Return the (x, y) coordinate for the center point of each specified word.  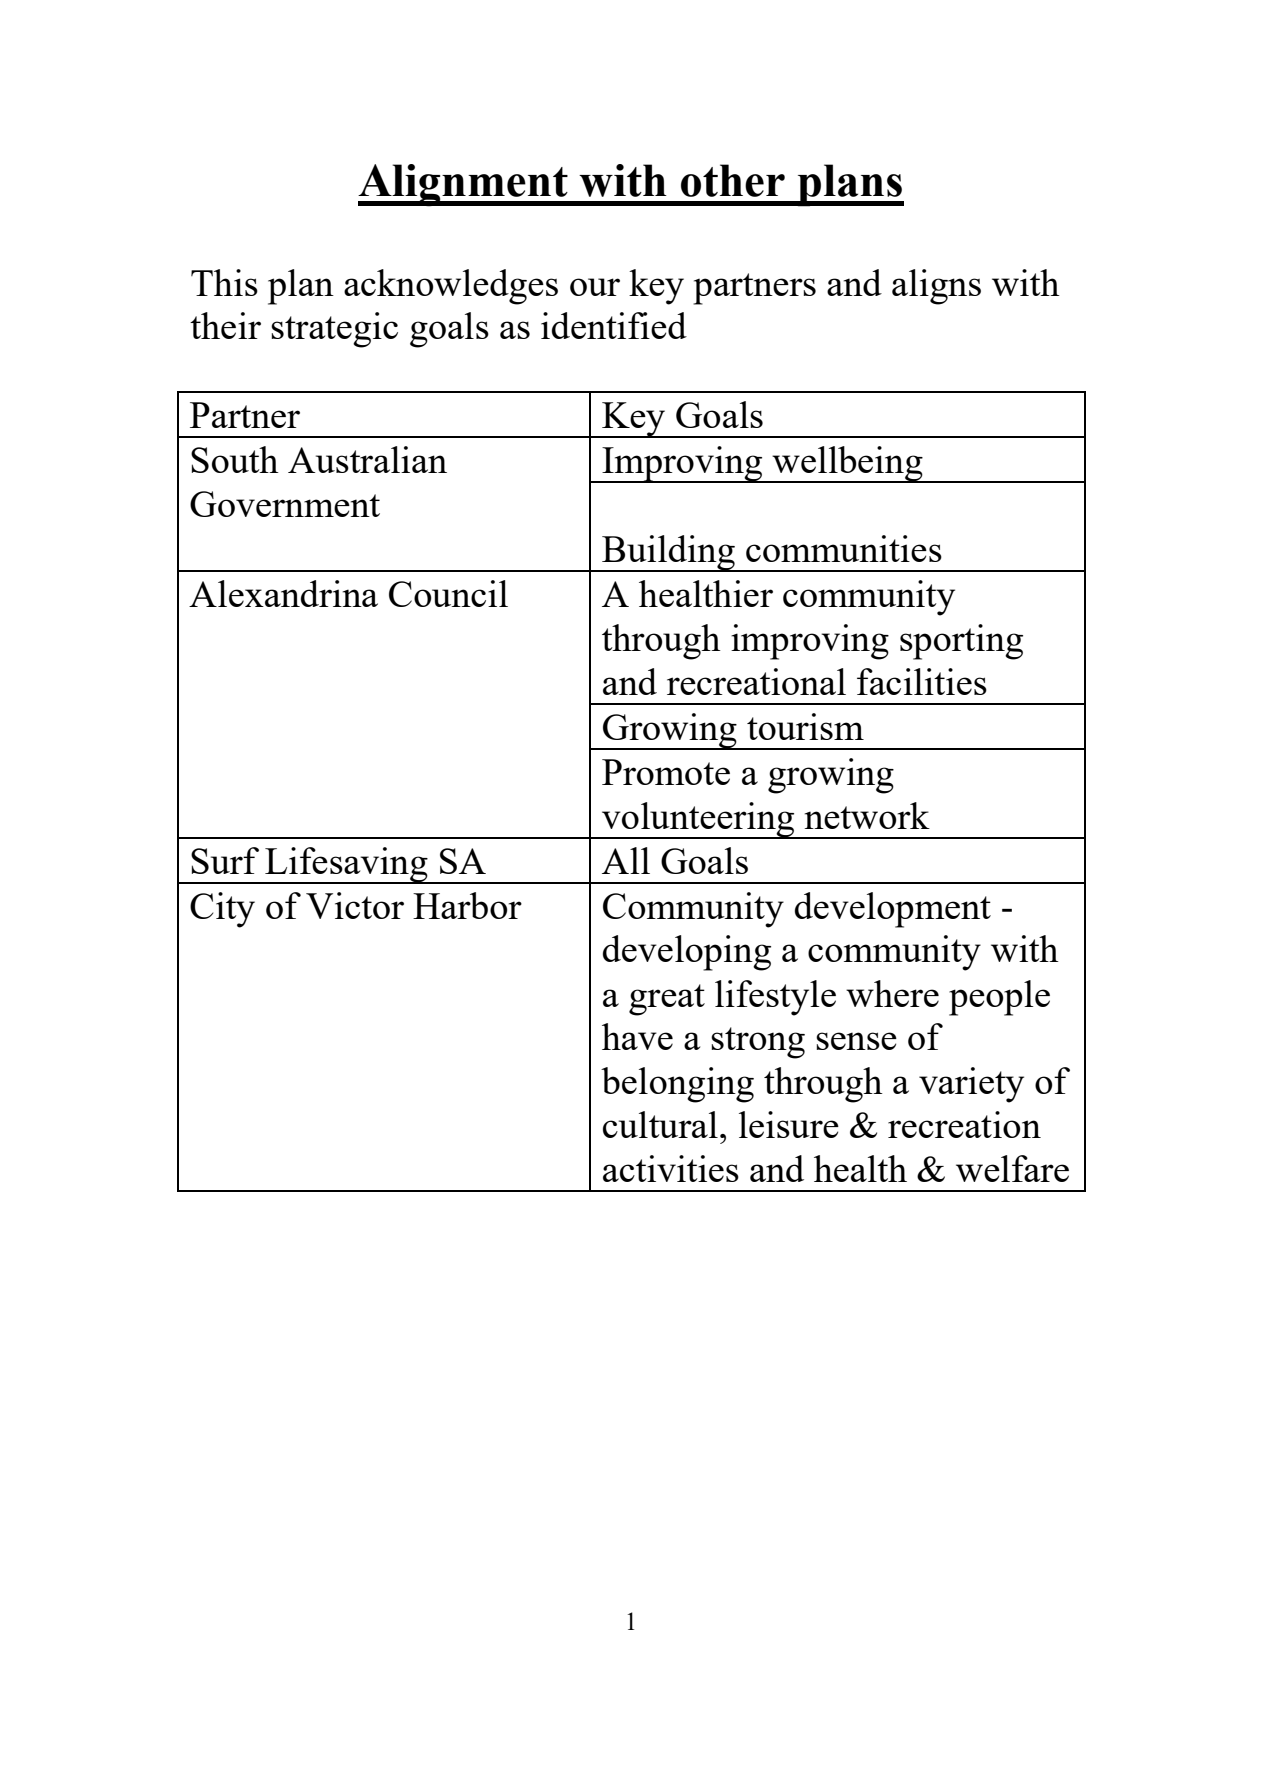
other (733, 180)
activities (671, 1168)
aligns (936, 287)
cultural (660, 1124)
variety (971, 1085)
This (224, 282)
